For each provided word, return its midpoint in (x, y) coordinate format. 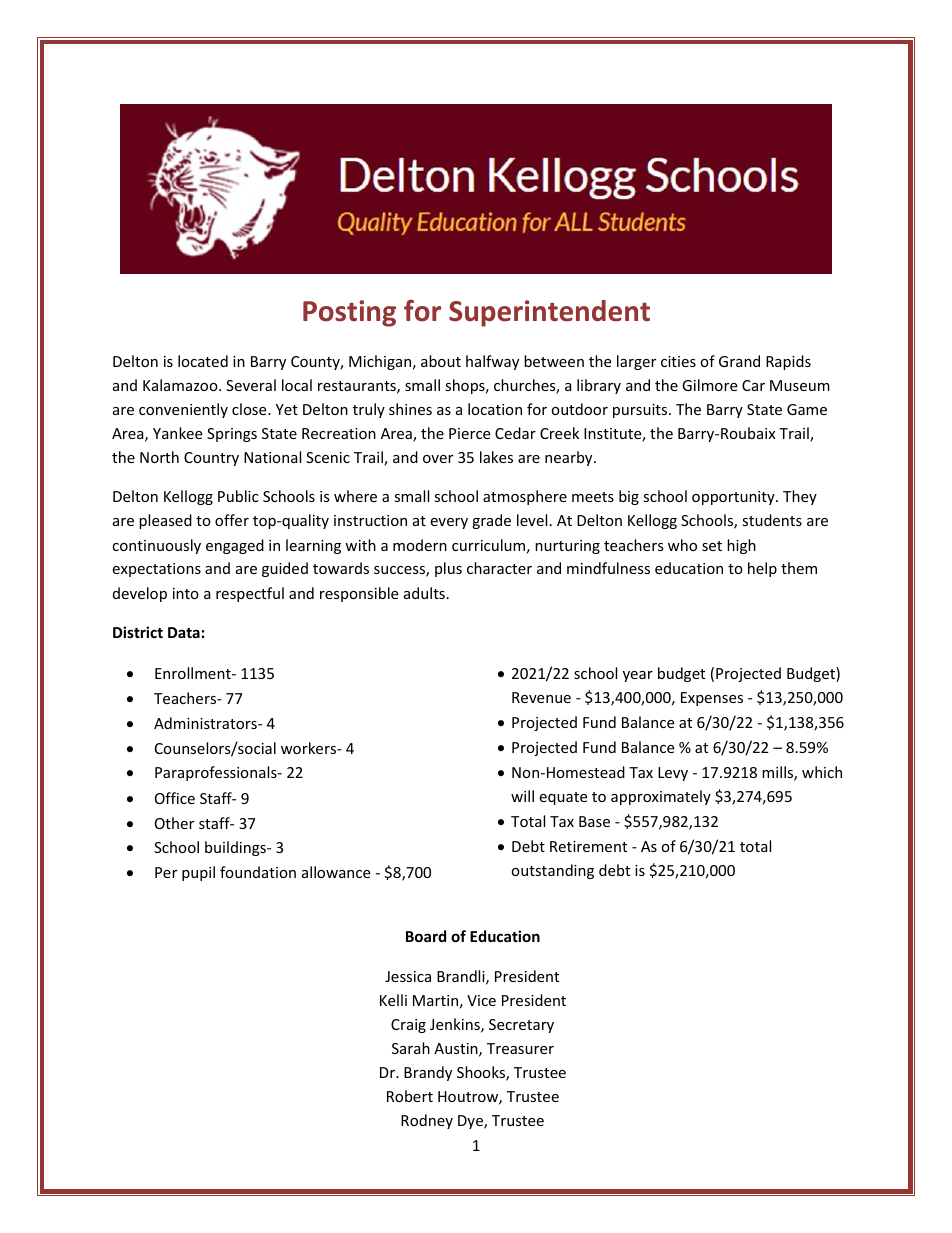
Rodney (427, 1121)
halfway (492, 362)
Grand (739, 361)
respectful (250, 594)
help (762, 569)
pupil (198, 873)
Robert (410, 1096)
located (203, 361)
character (499, 568)
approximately (661, 797)
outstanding (552, 871)
